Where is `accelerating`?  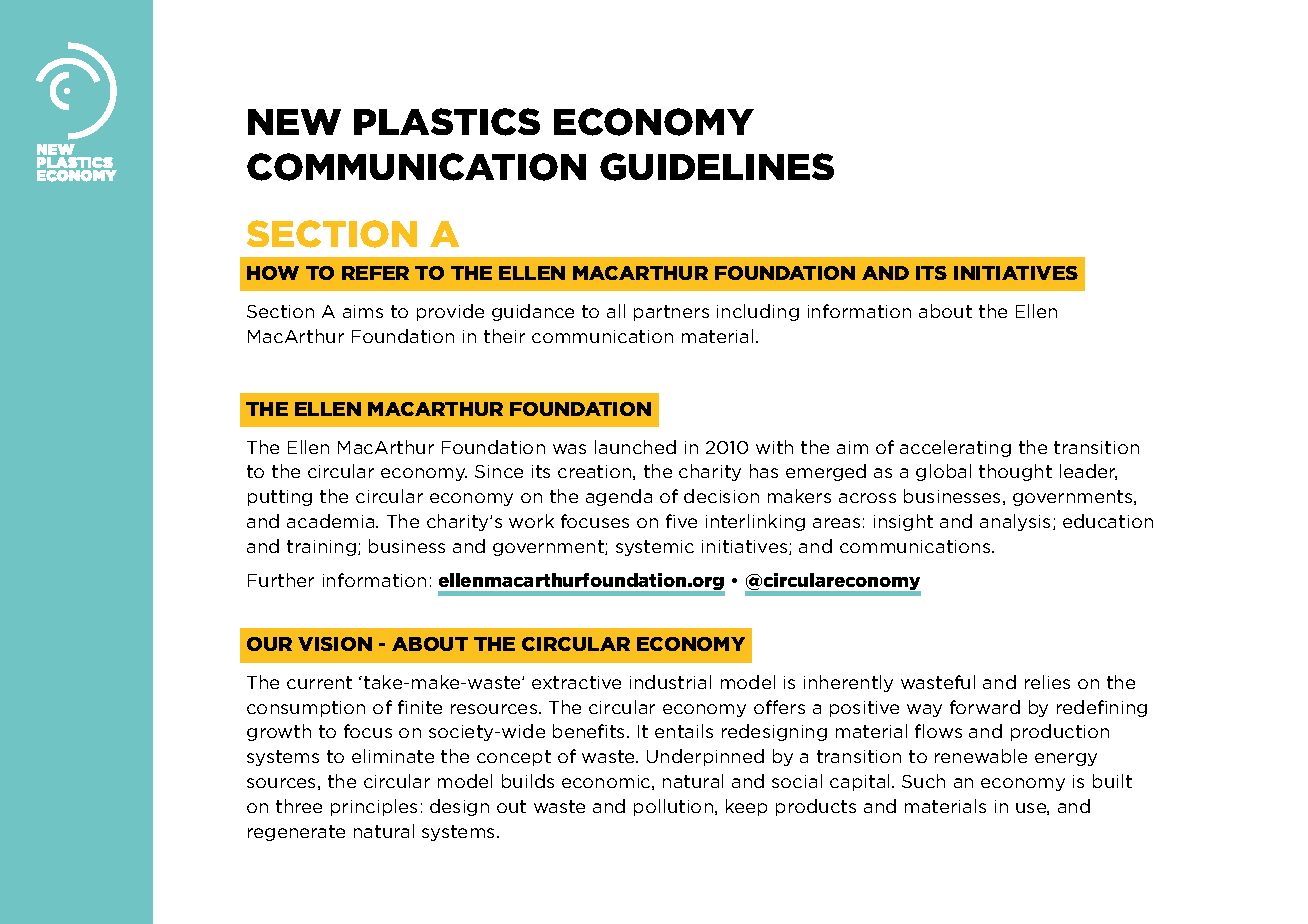
accelerating is located at coordinates (955, 448).
